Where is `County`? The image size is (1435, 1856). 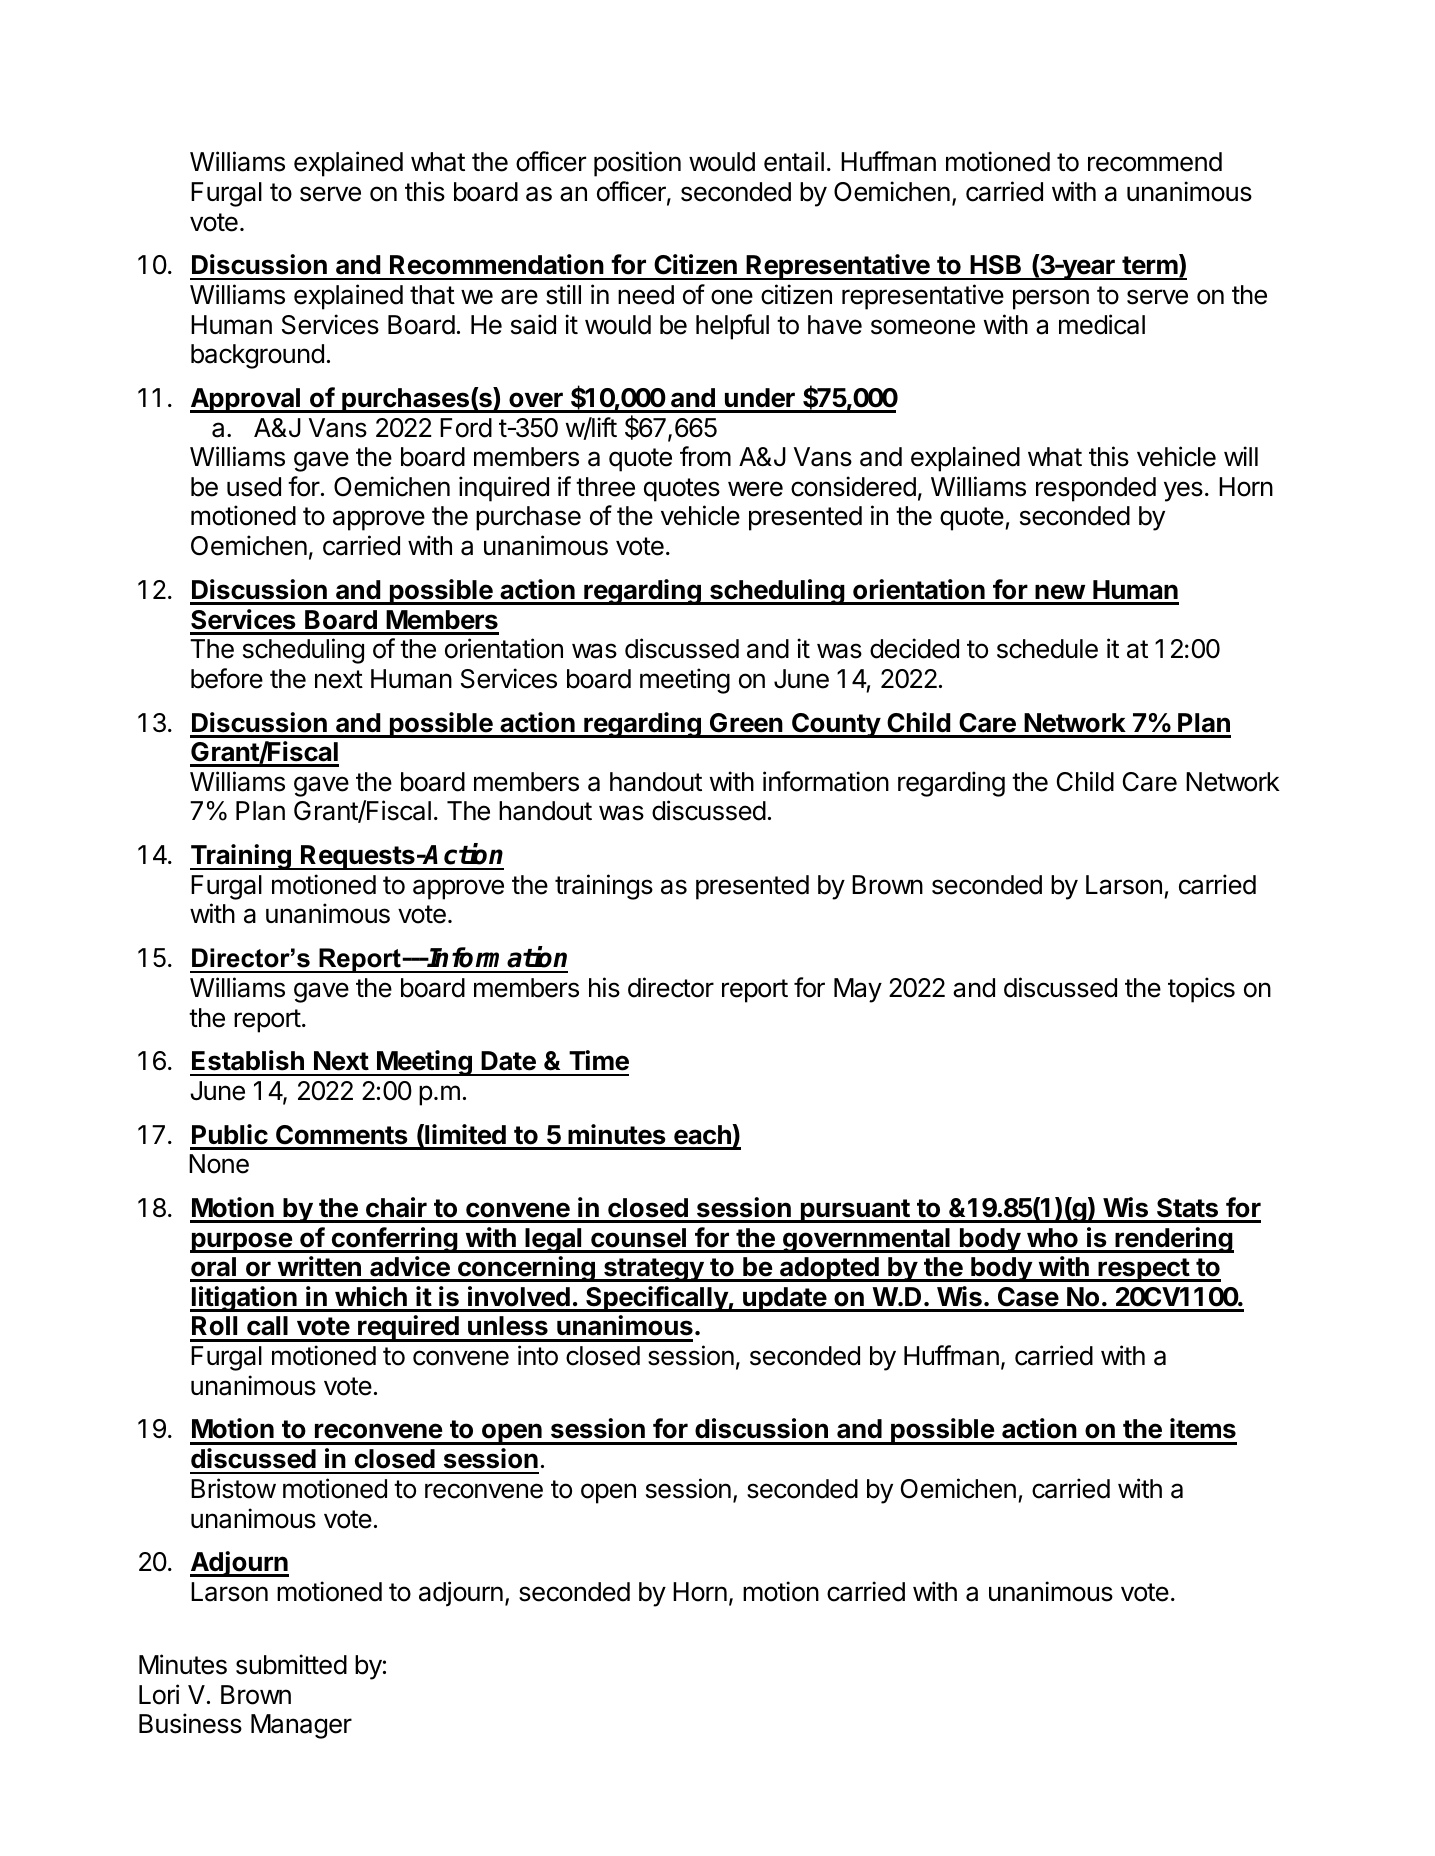
County is located at coordinates (836, 725).
